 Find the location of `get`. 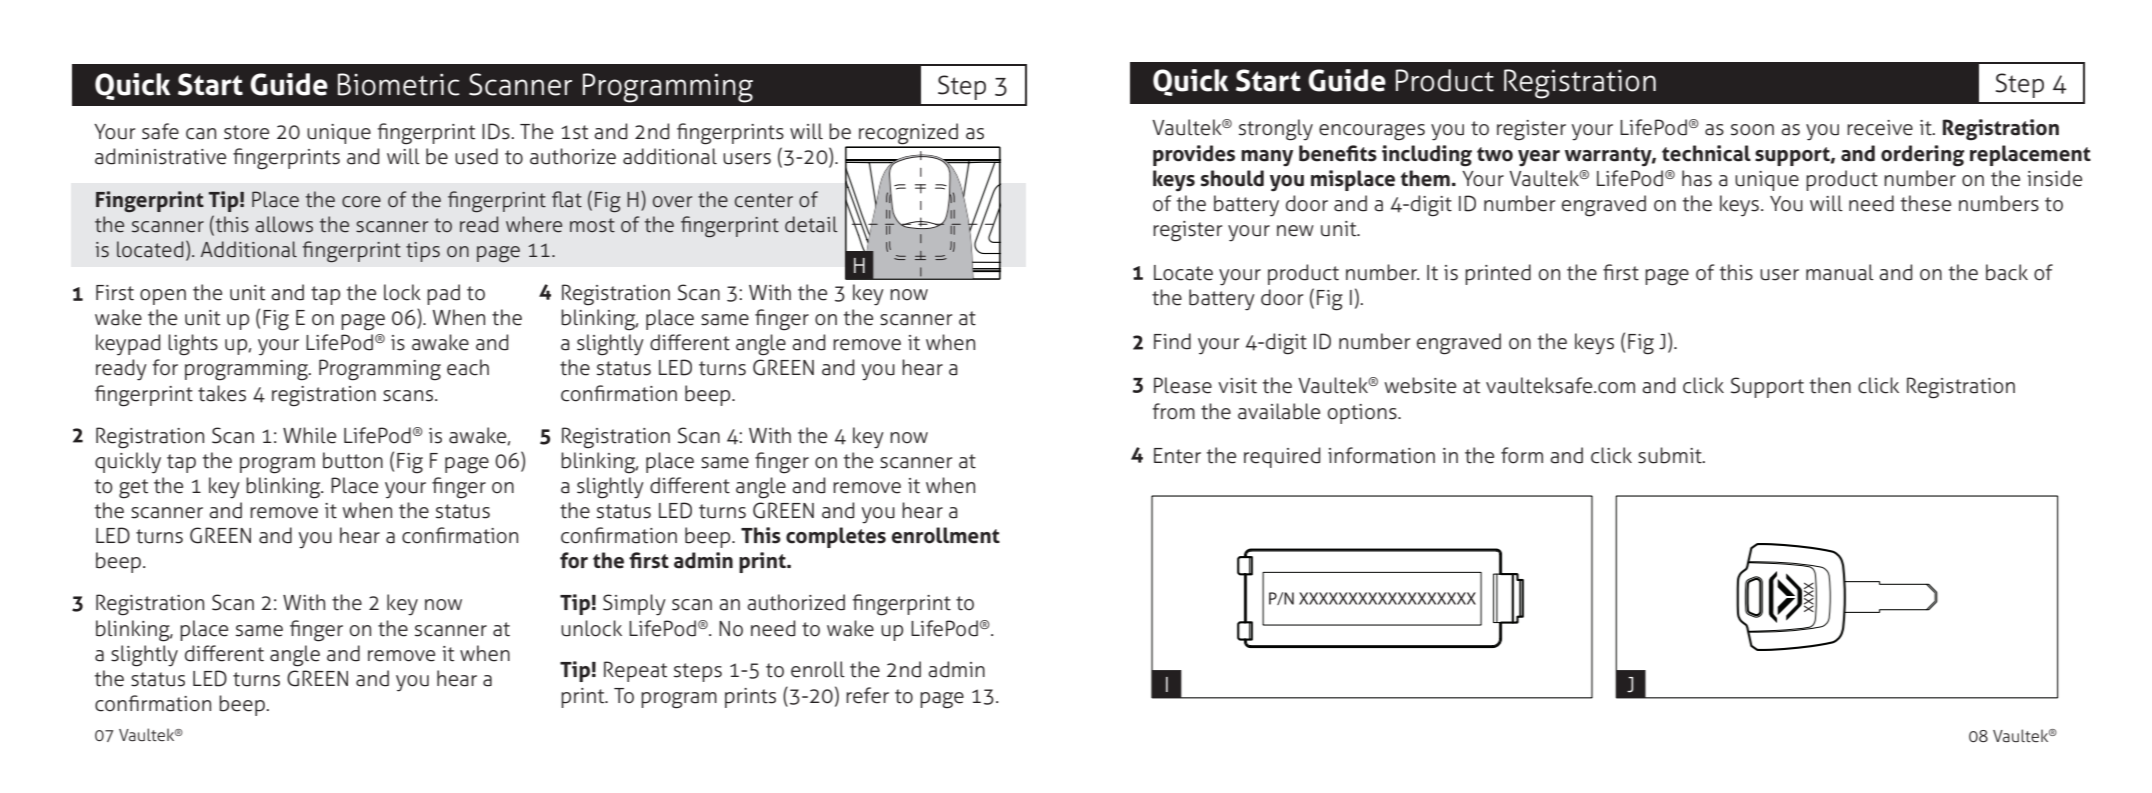

get is located at coordinates (133, 489).
